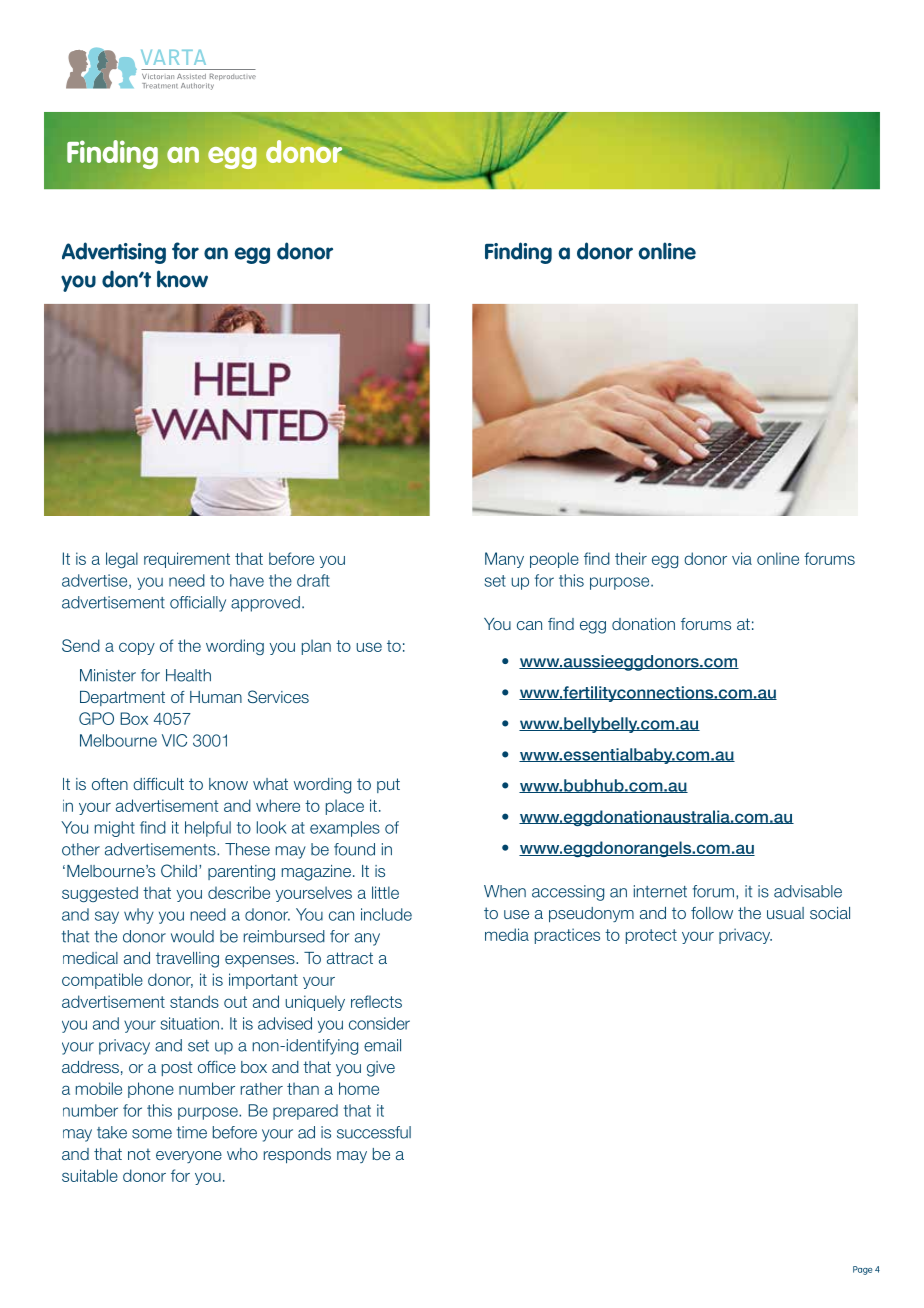 The image size is (924, 1308). What do you see at coordinates (808, 891) in the screenshot?
I see `advisable` at bounding box center [808, 891].
